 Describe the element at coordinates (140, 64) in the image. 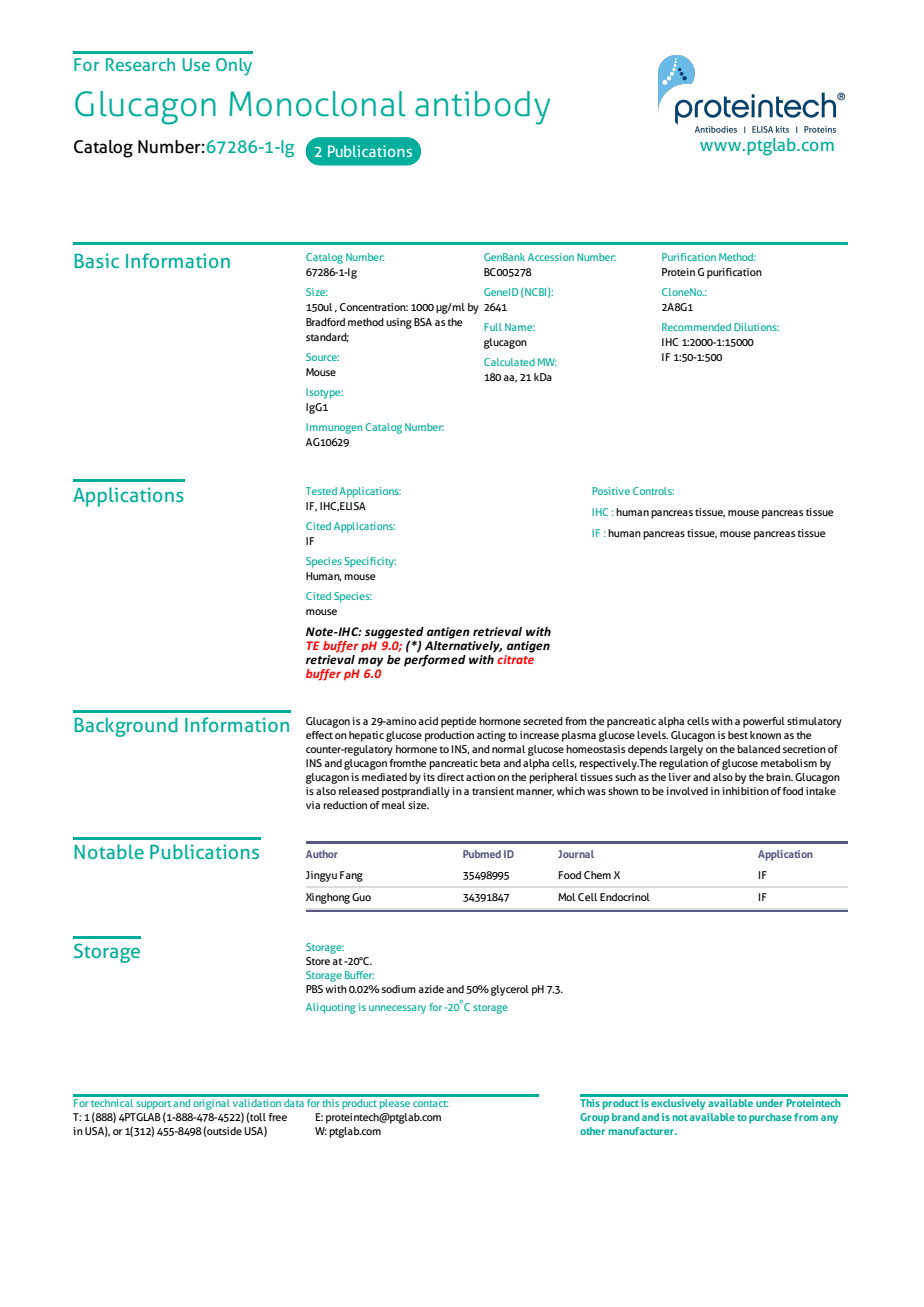

I see `Research` at that location.
